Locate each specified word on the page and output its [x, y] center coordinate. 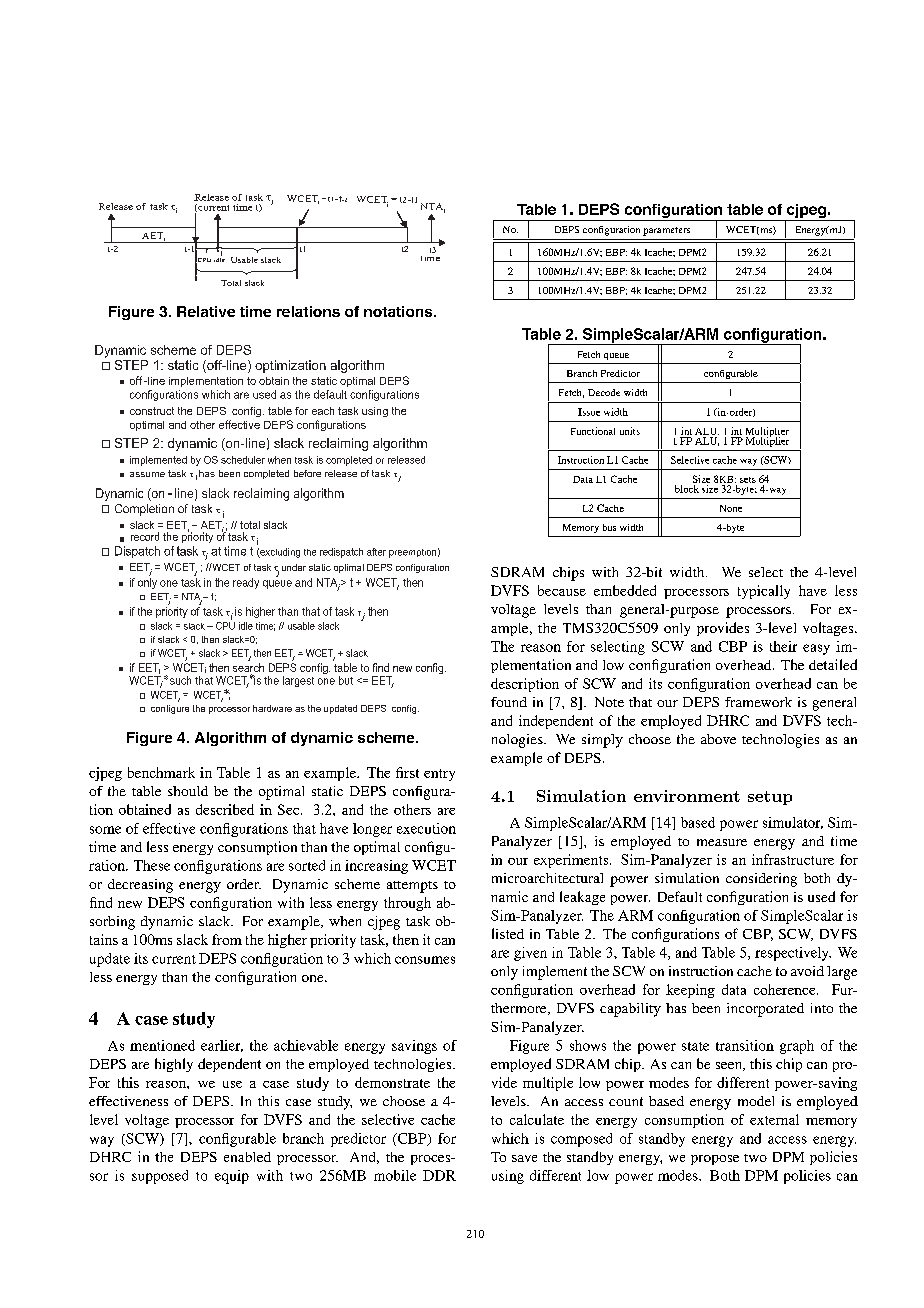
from [227, 939]
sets [748, 480]
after [376, 552]
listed [508, 933]
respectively [793, 954]
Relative [206, 311]
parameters [666, 231]
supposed [160, 1177]
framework [758, 702]
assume [147, 474]
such [180, 680]
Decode [604, 392]
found [509, 702]
